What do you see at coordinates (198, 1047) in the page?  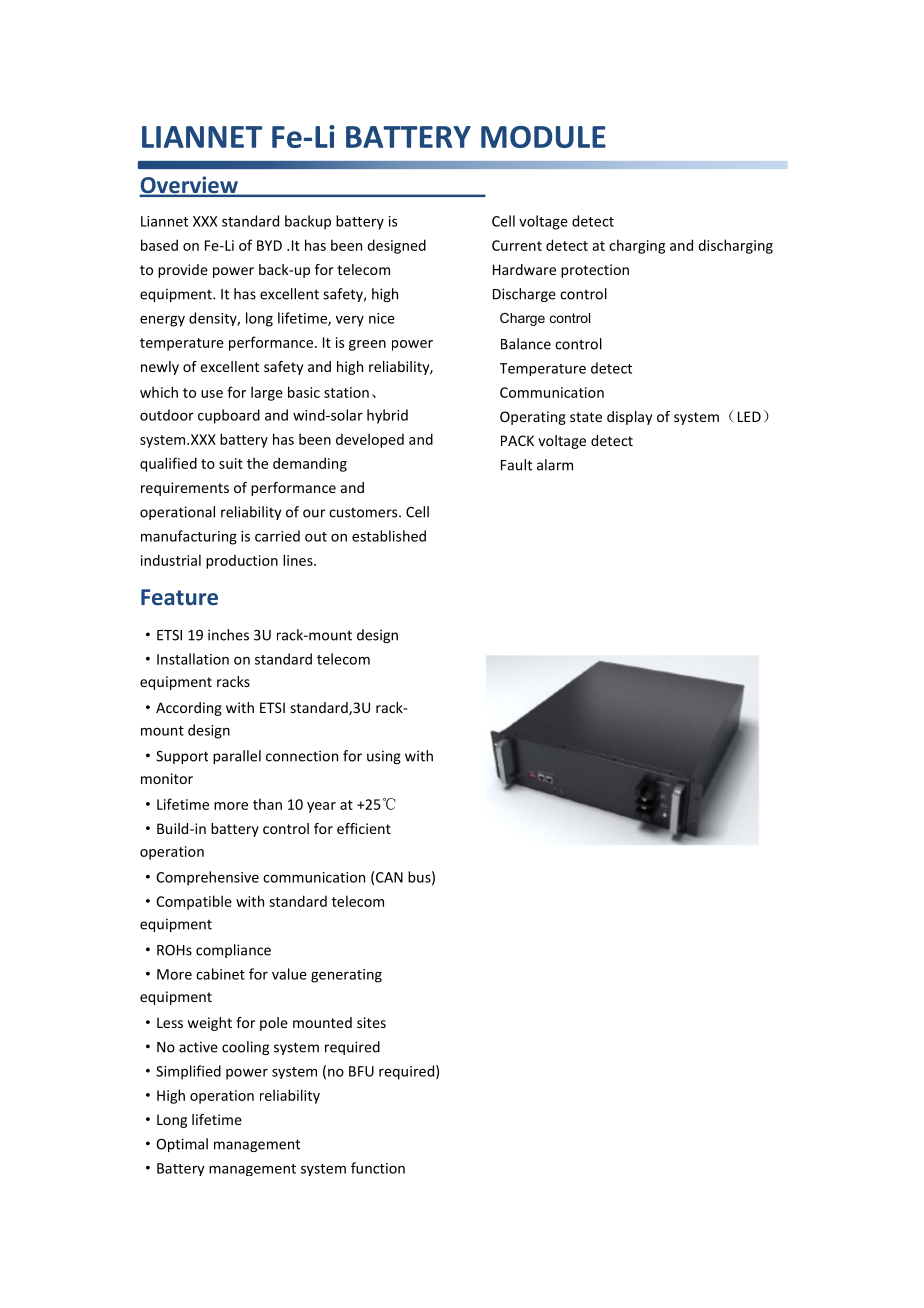 I see `active` at bounding box center [198, 1047].
